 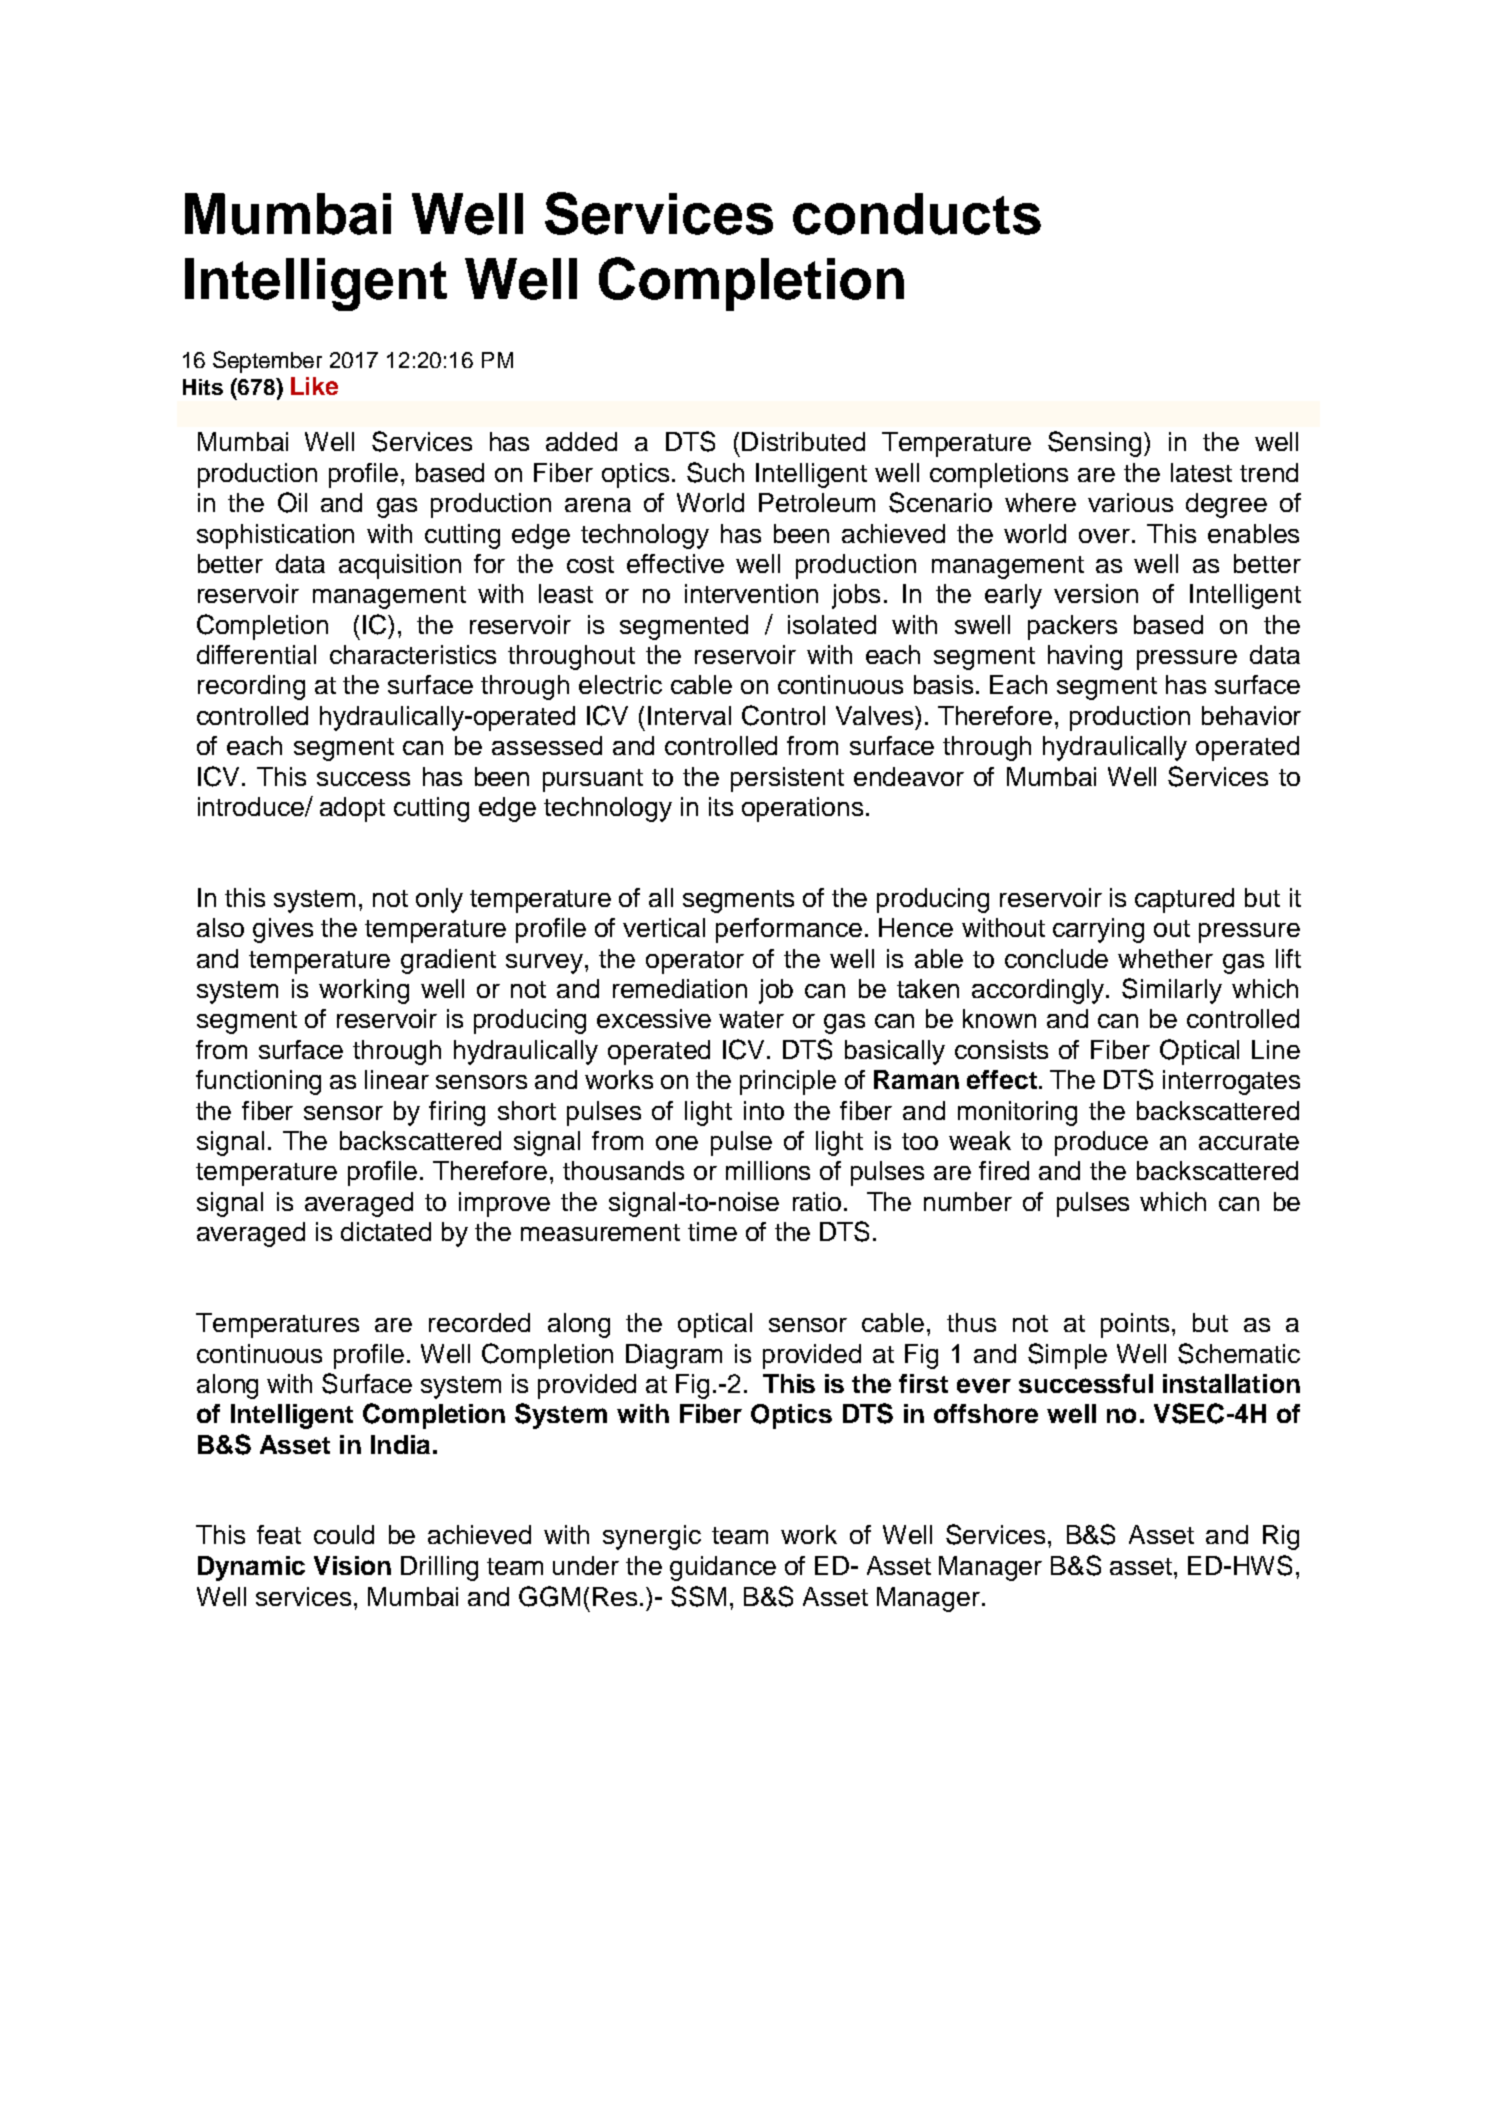 I want to click on captured, so click(x=1184, y=900).
